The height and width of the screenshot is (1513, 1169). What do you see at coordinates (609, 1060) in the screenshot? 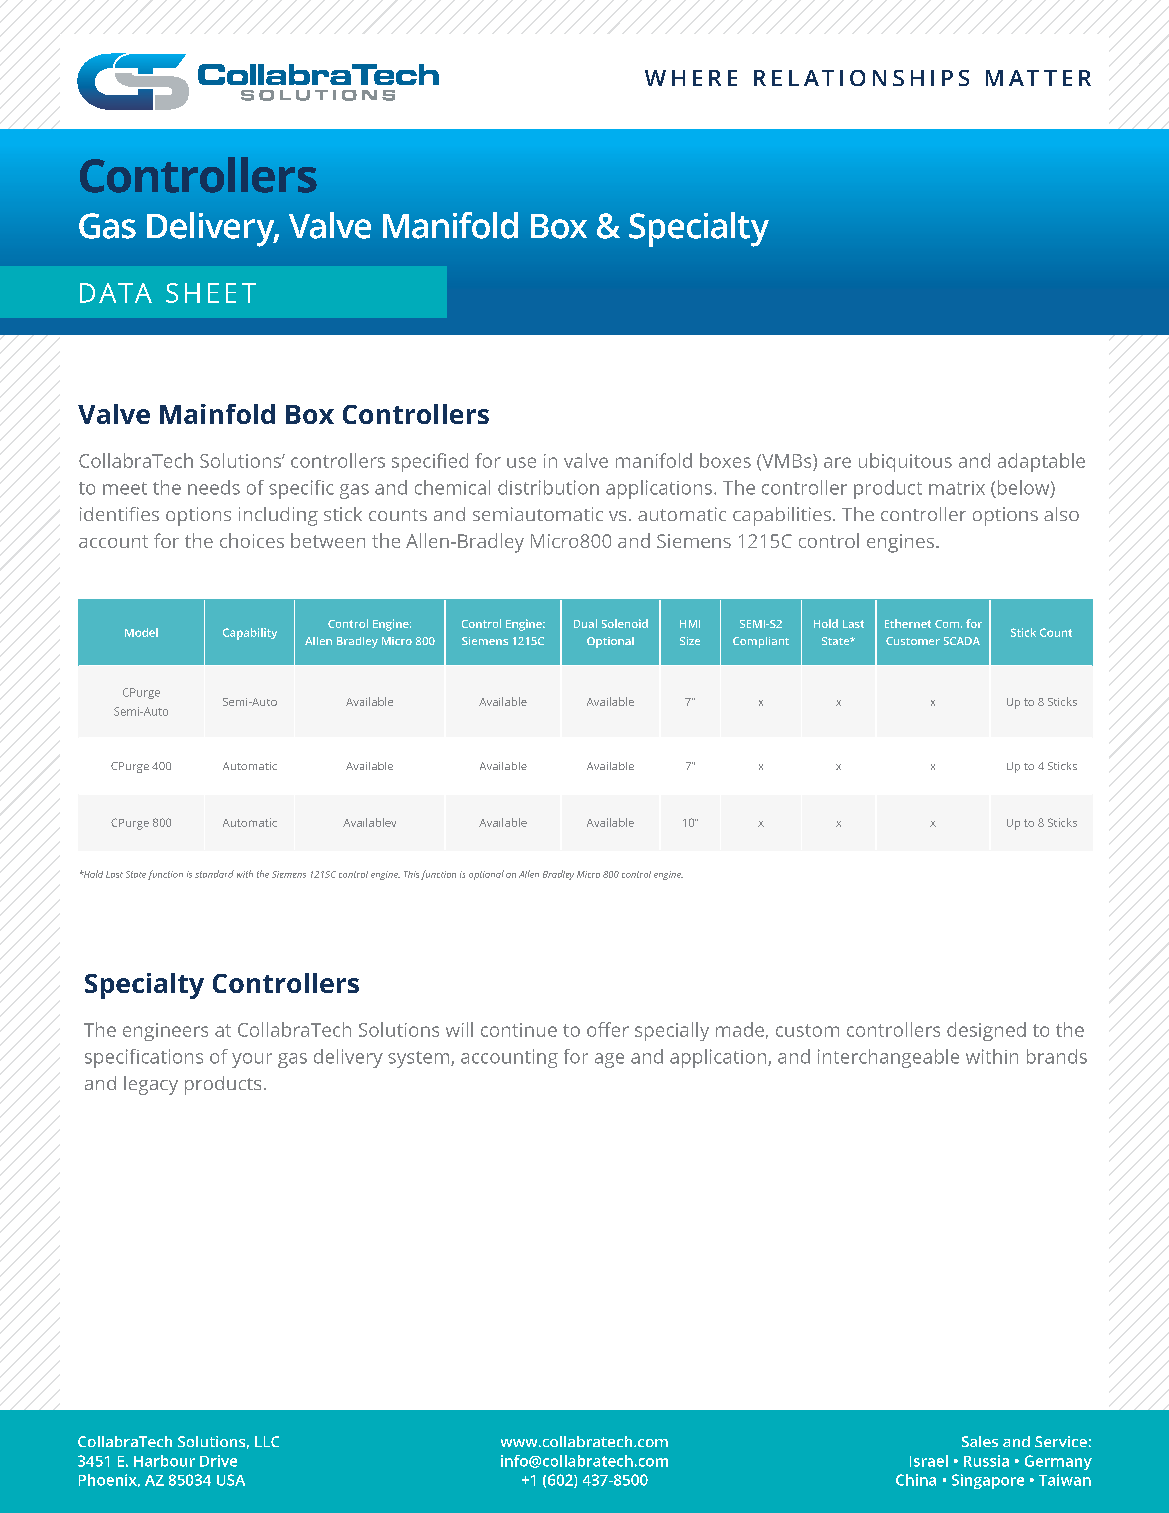
I see `age` at bounding box center [609, 1060].
